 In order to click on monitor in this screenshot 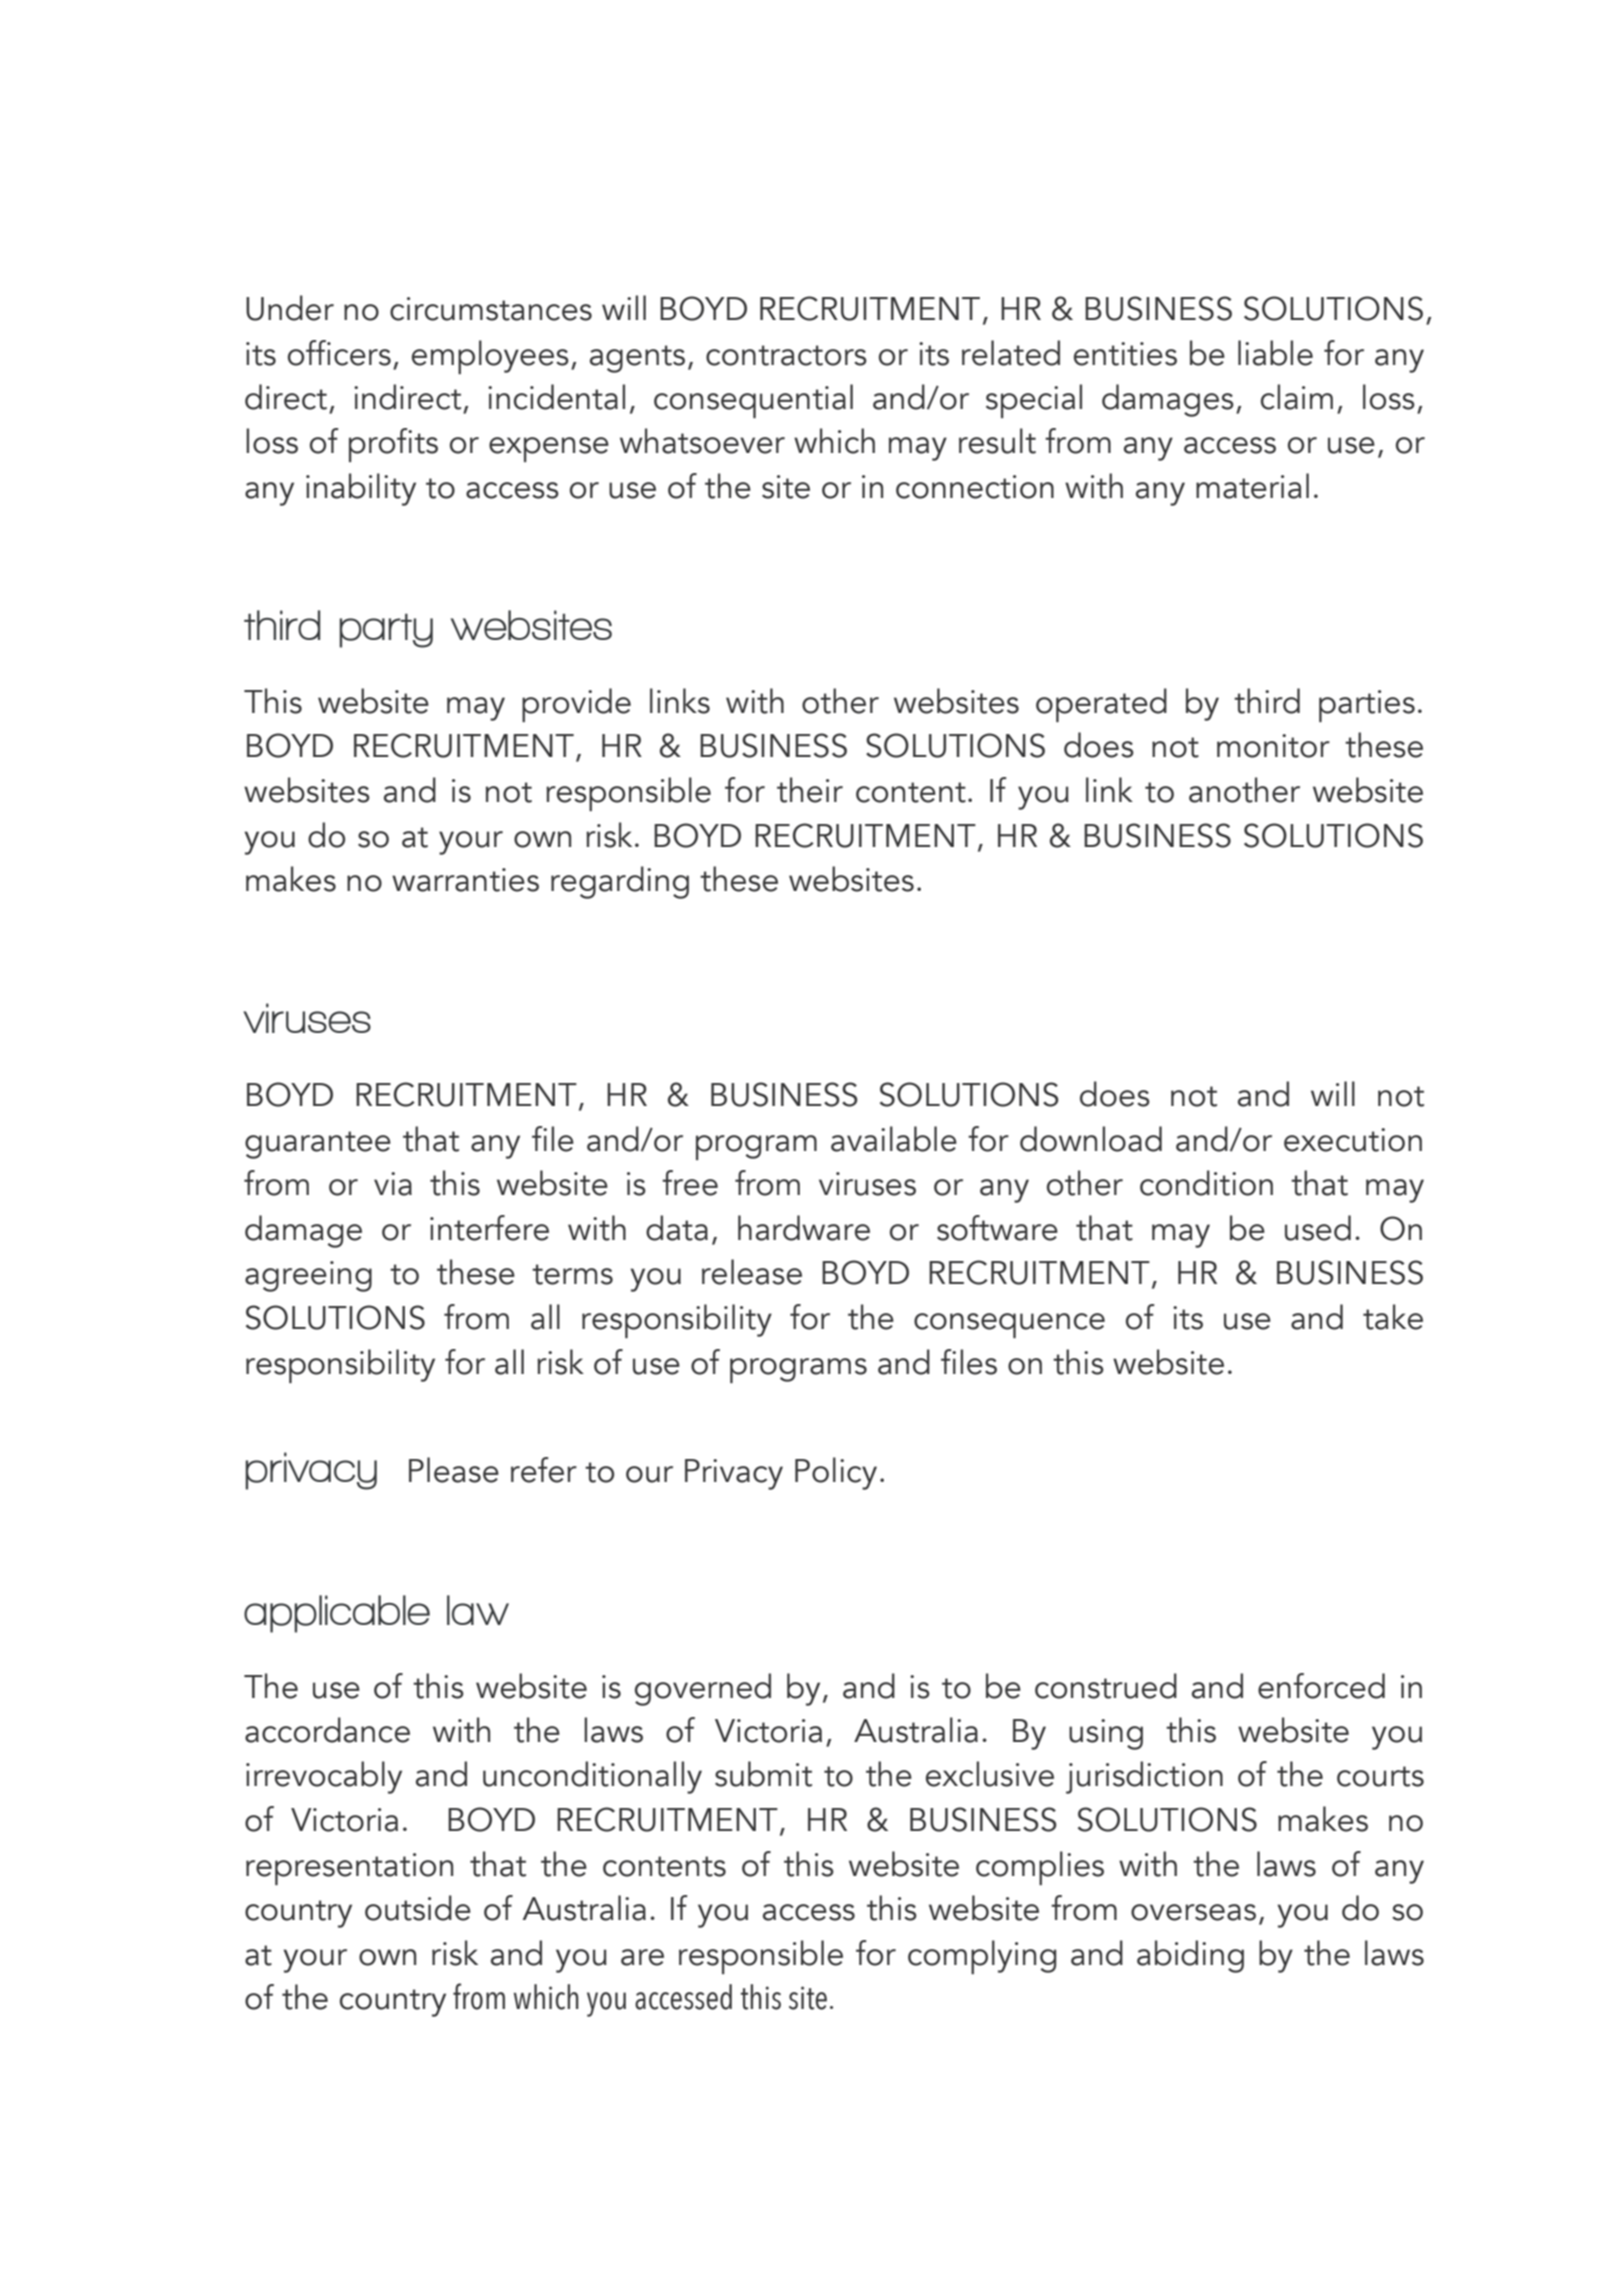, I will do `click(1273, 746)`.
